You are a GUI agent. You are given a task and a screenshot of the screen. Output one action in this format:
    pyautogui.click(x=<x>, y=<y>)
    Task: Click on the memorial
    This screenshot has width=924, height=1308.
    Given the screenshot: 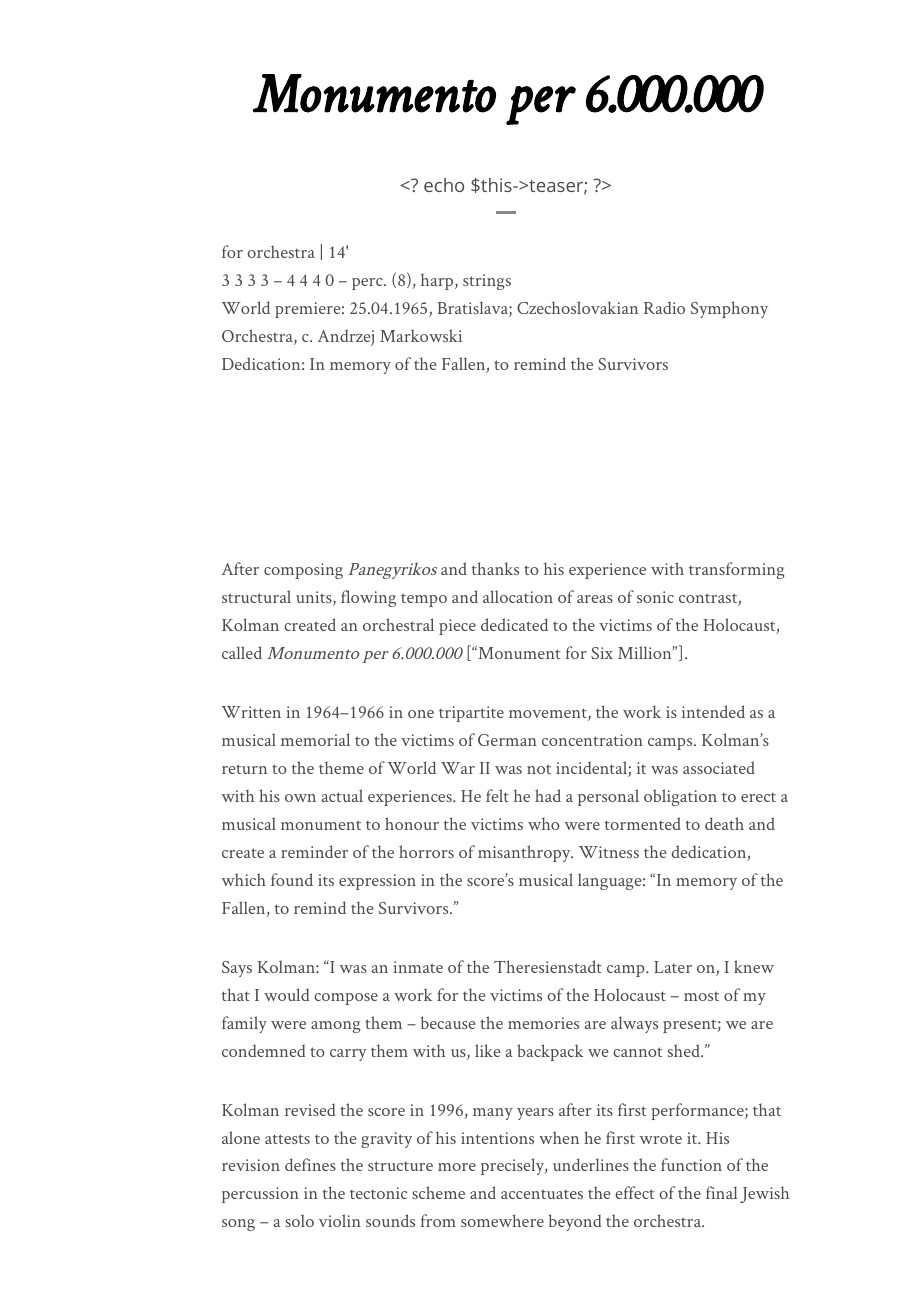 What is the action you would take?
    pyautogui.click(x=315, y=739)
